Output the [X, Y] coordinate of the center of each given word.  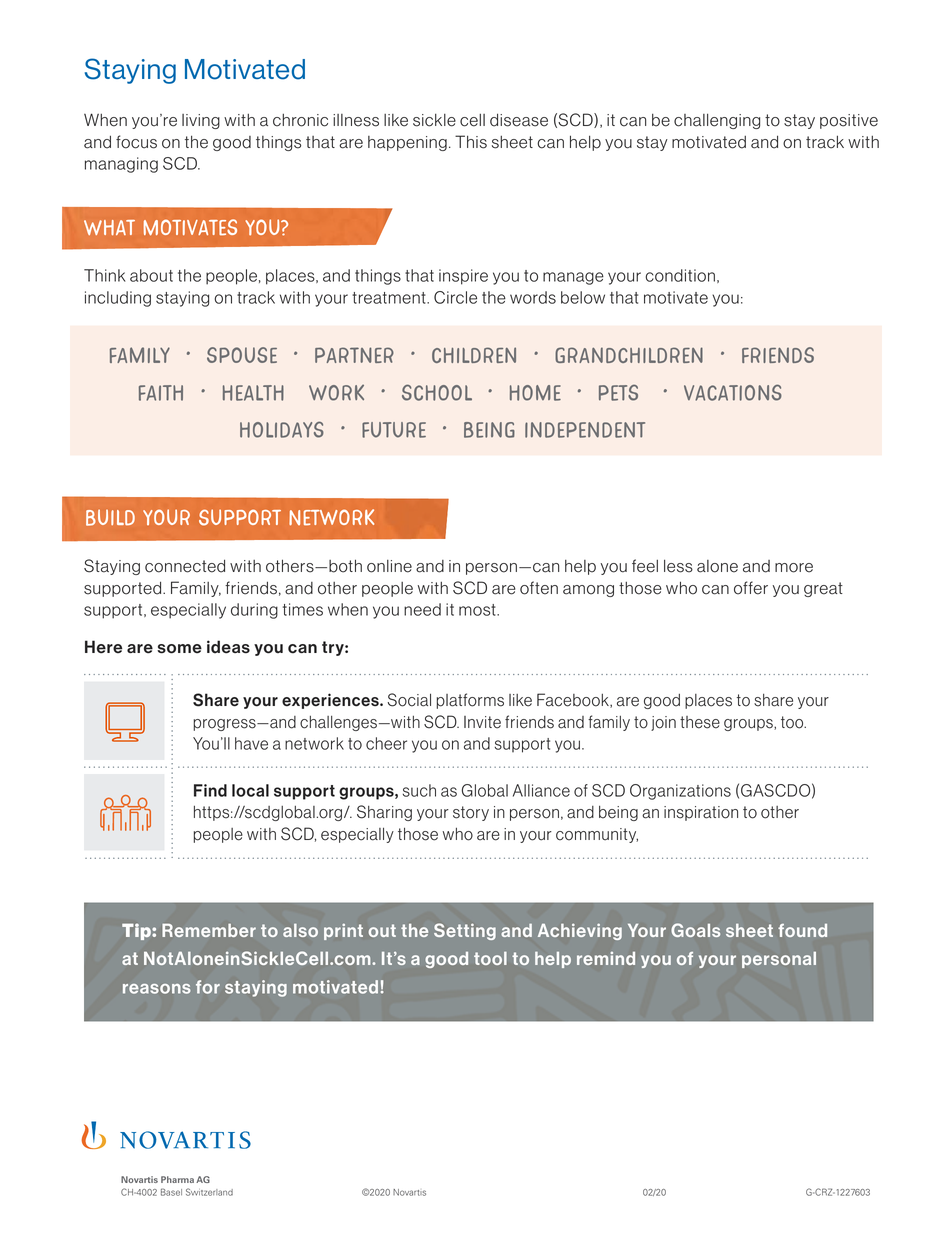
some [179, 649]
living [201, 121]
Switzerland [209, 1192]
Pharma [177, 1179]
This [471, 142]
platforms [470, 701]
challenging [717, 121]
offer [751, 588]
